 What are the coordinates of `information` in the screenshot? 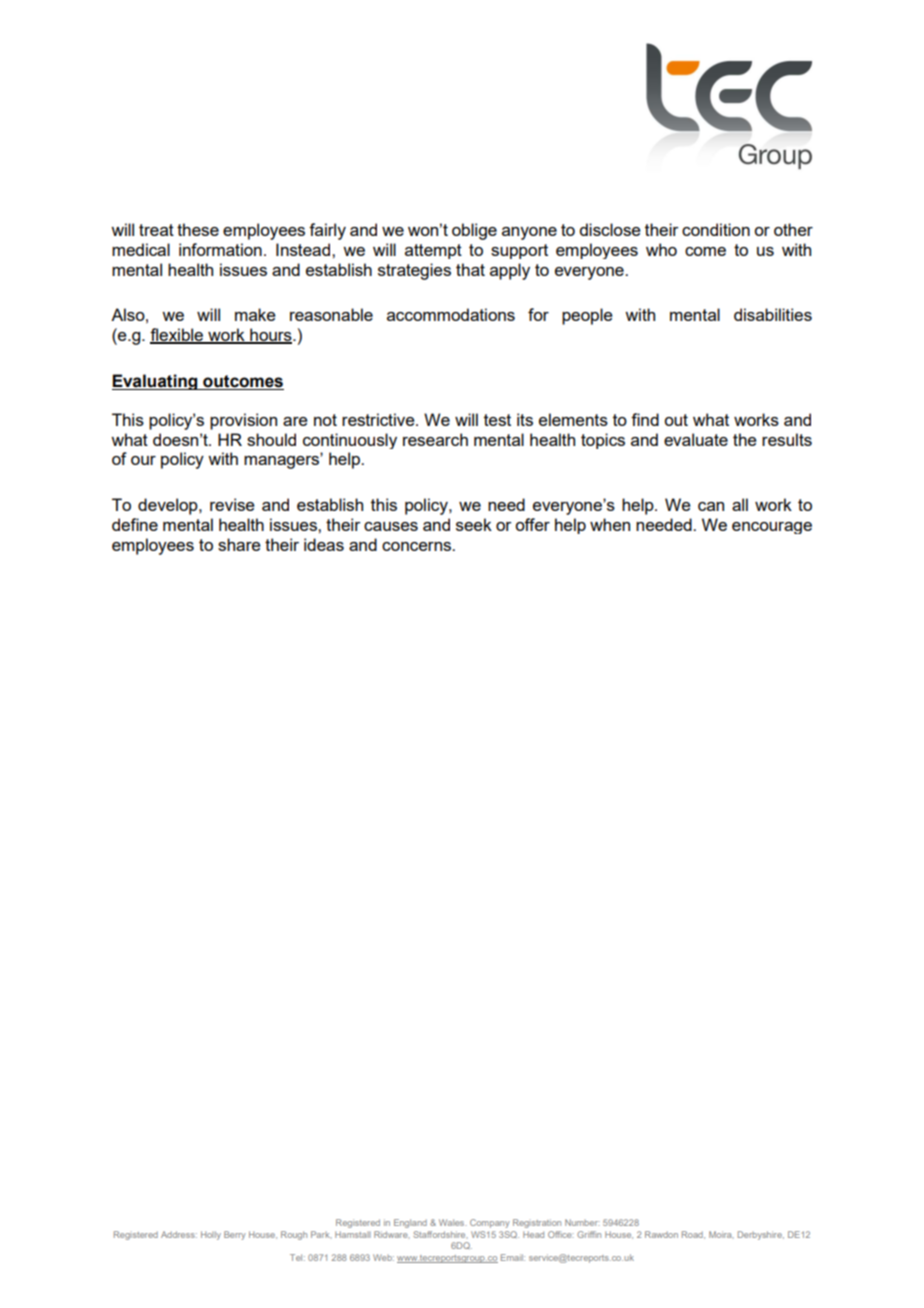 It's located at (220, 249).
